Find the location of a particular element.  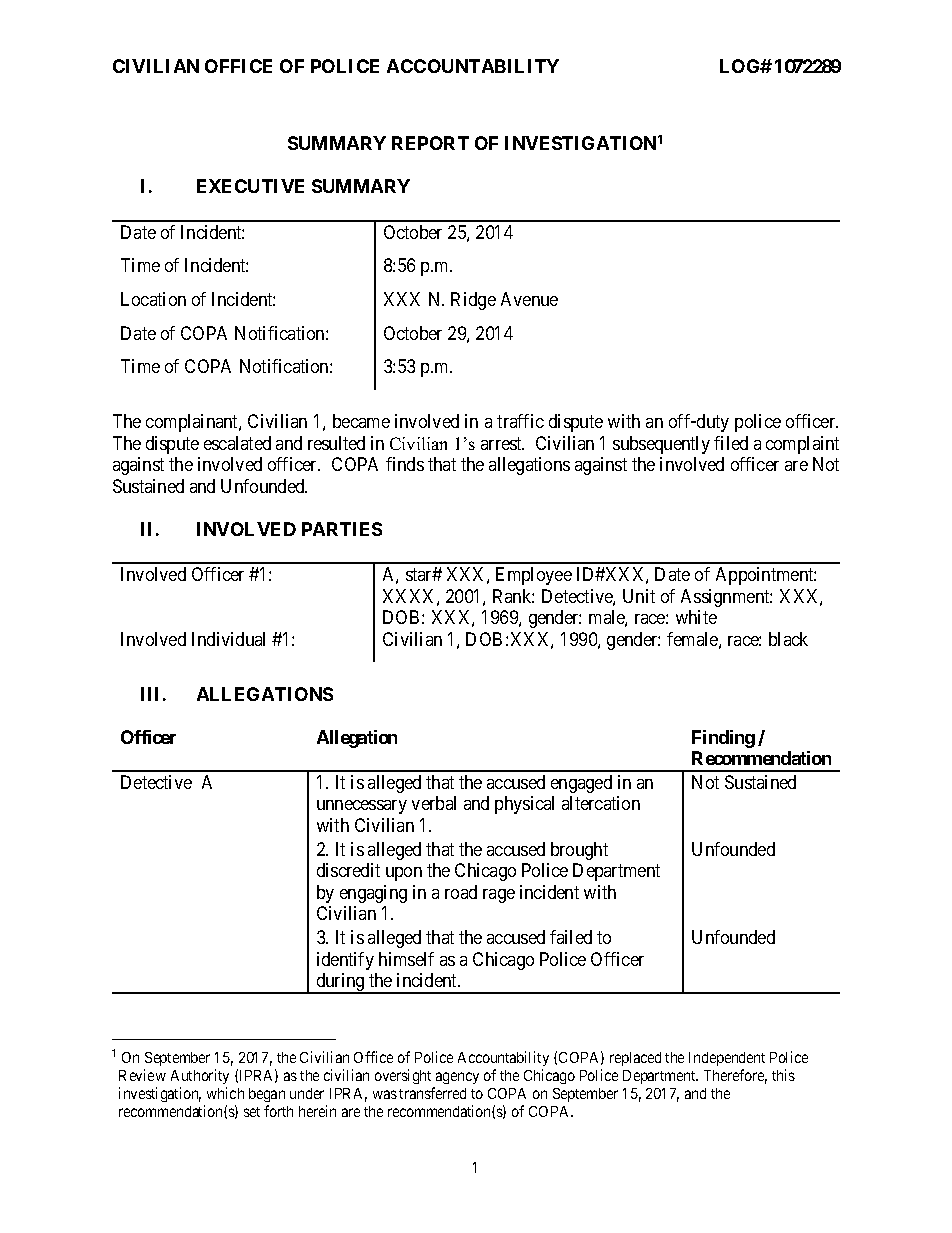

Therefore is located at coordinates (735, 1076).
